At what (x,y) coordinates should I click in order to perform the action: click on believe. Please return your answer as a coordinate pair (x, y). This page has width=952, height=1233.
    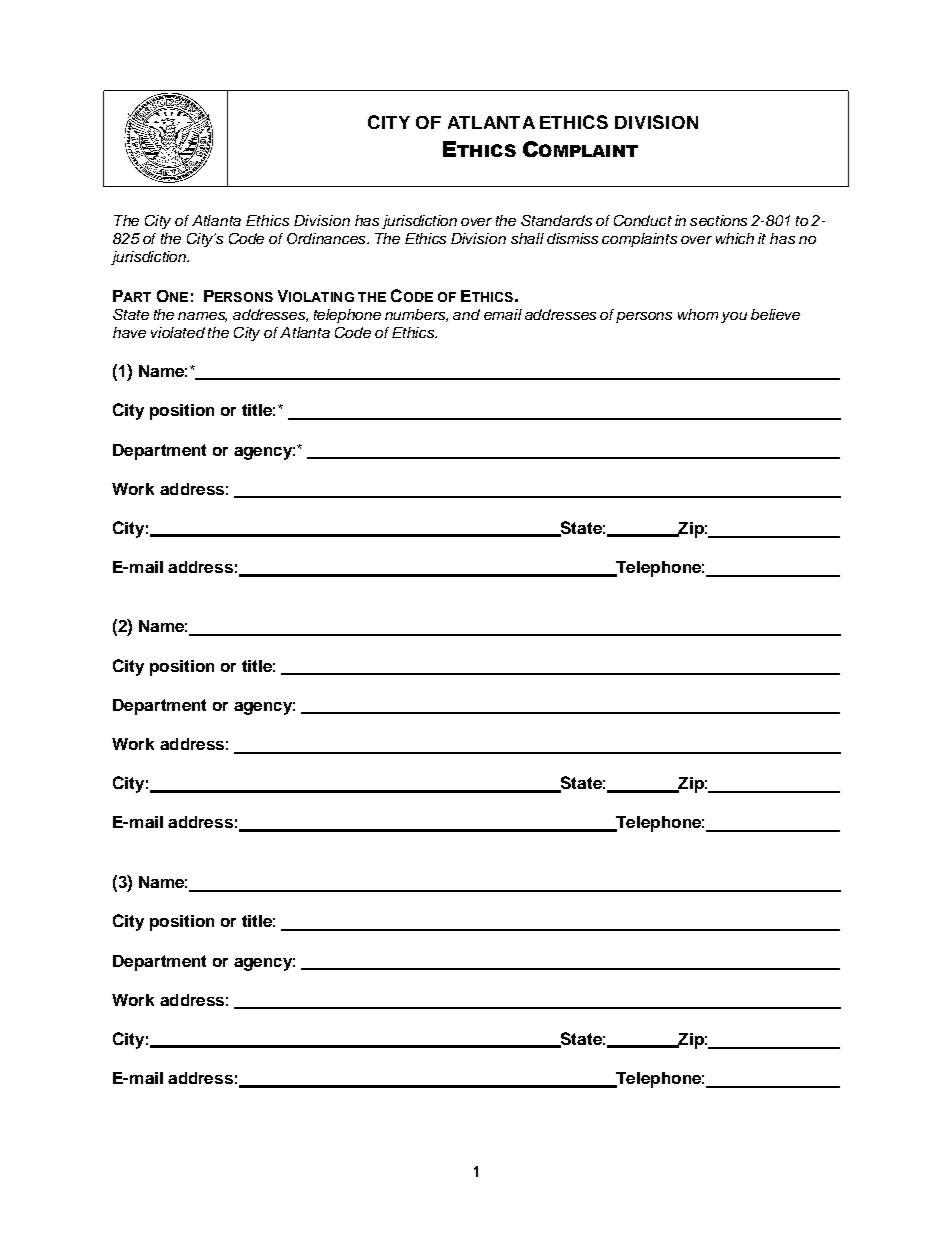
    Looking at the image, I should click on (775, 314).
